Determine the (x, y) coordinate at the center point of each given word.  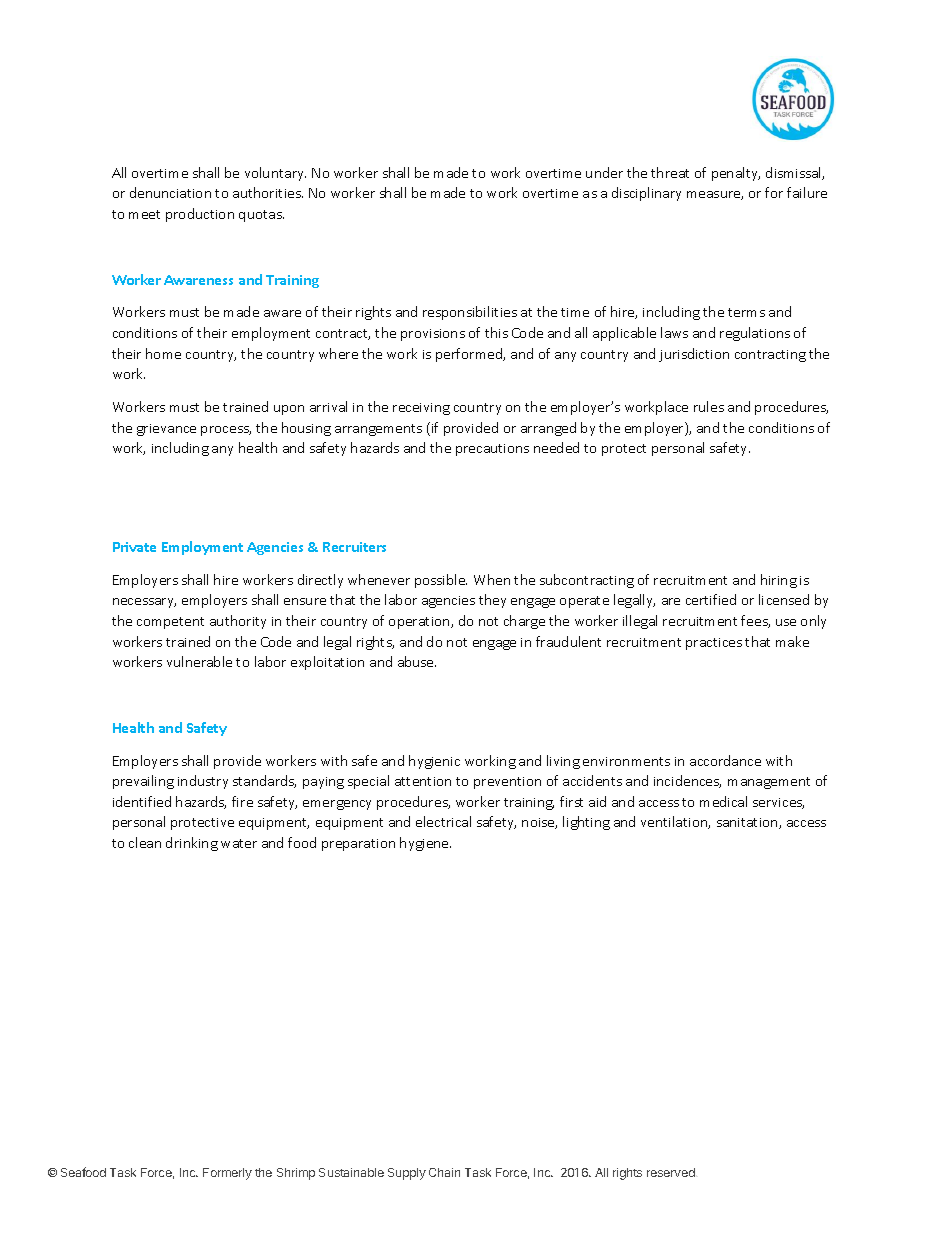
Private (134, 547)
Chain (444, 1172)
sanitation (748, 823)
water (239, 843)
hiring (779, 581)
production (200, 215)
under (604, 172)
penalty (736, 174)
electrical (443, 821)
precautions (492, 450)
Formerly (227, 1174)
